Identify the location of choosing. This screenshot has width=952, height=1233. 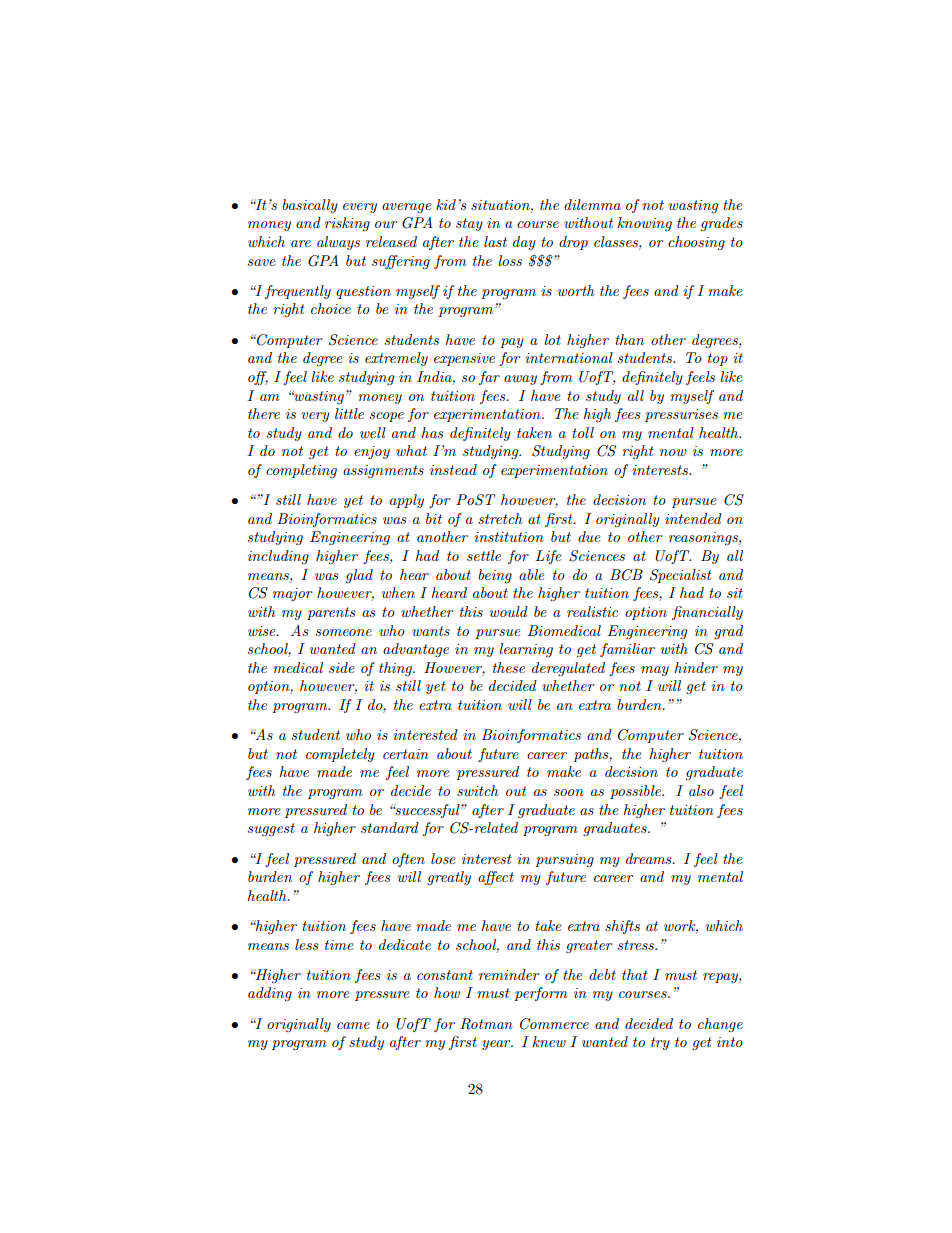
(696, 243).
